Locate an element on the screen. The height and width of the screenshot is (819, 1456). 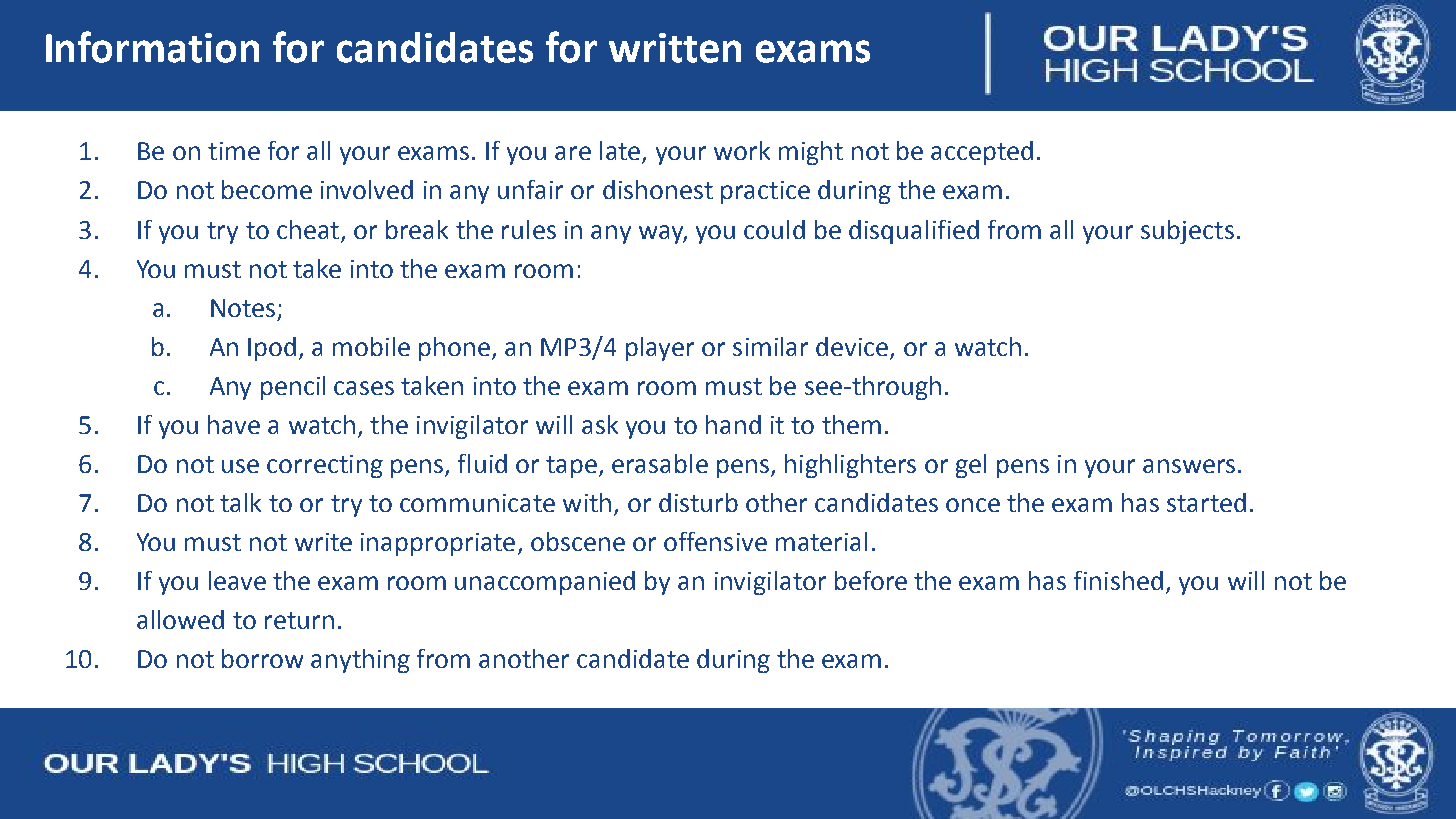
written is located at coordinates (675, 48).
